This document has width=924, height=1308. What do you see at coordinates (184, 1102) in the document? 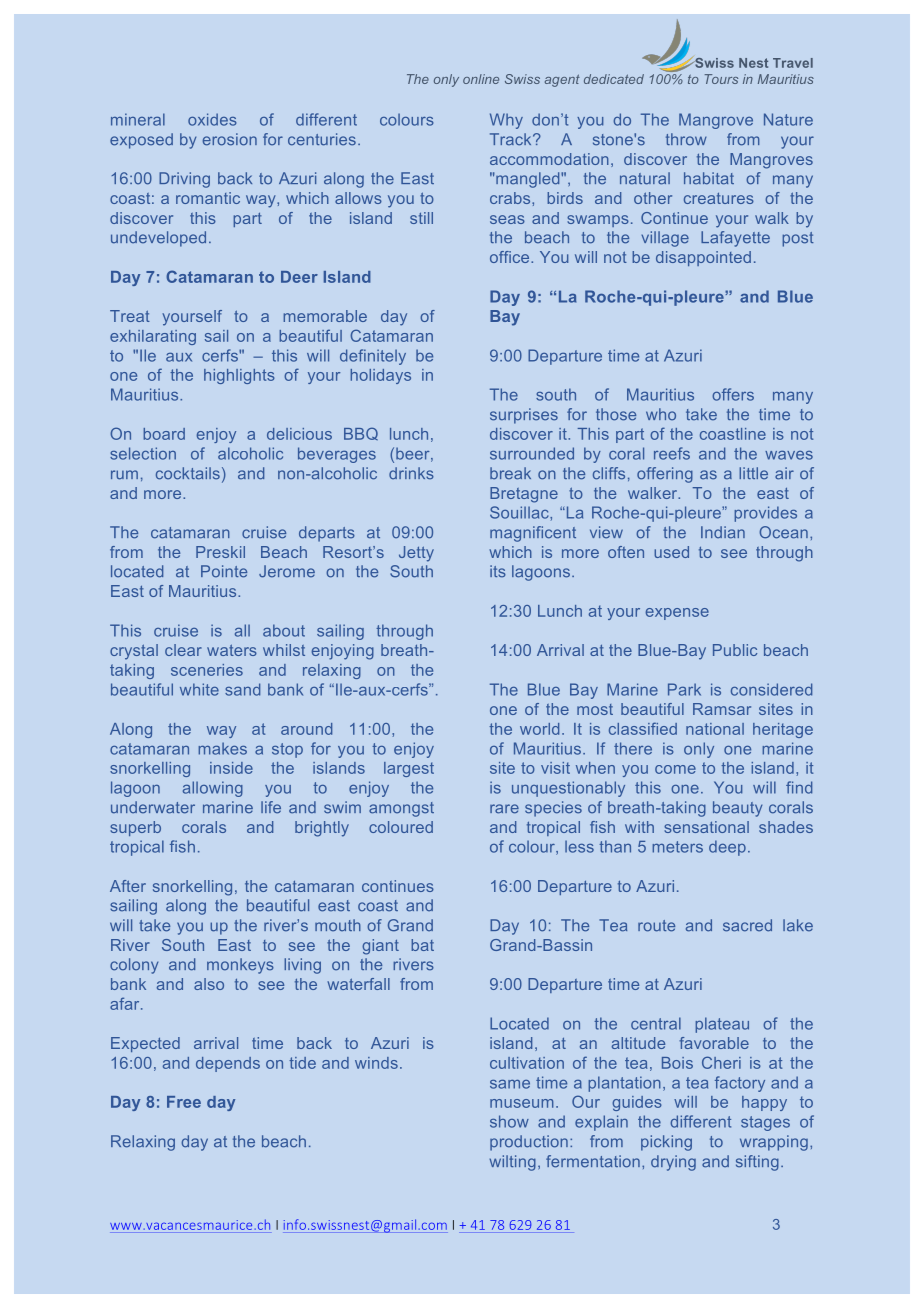
I see `Free` at bounding box center [184, 1102].
